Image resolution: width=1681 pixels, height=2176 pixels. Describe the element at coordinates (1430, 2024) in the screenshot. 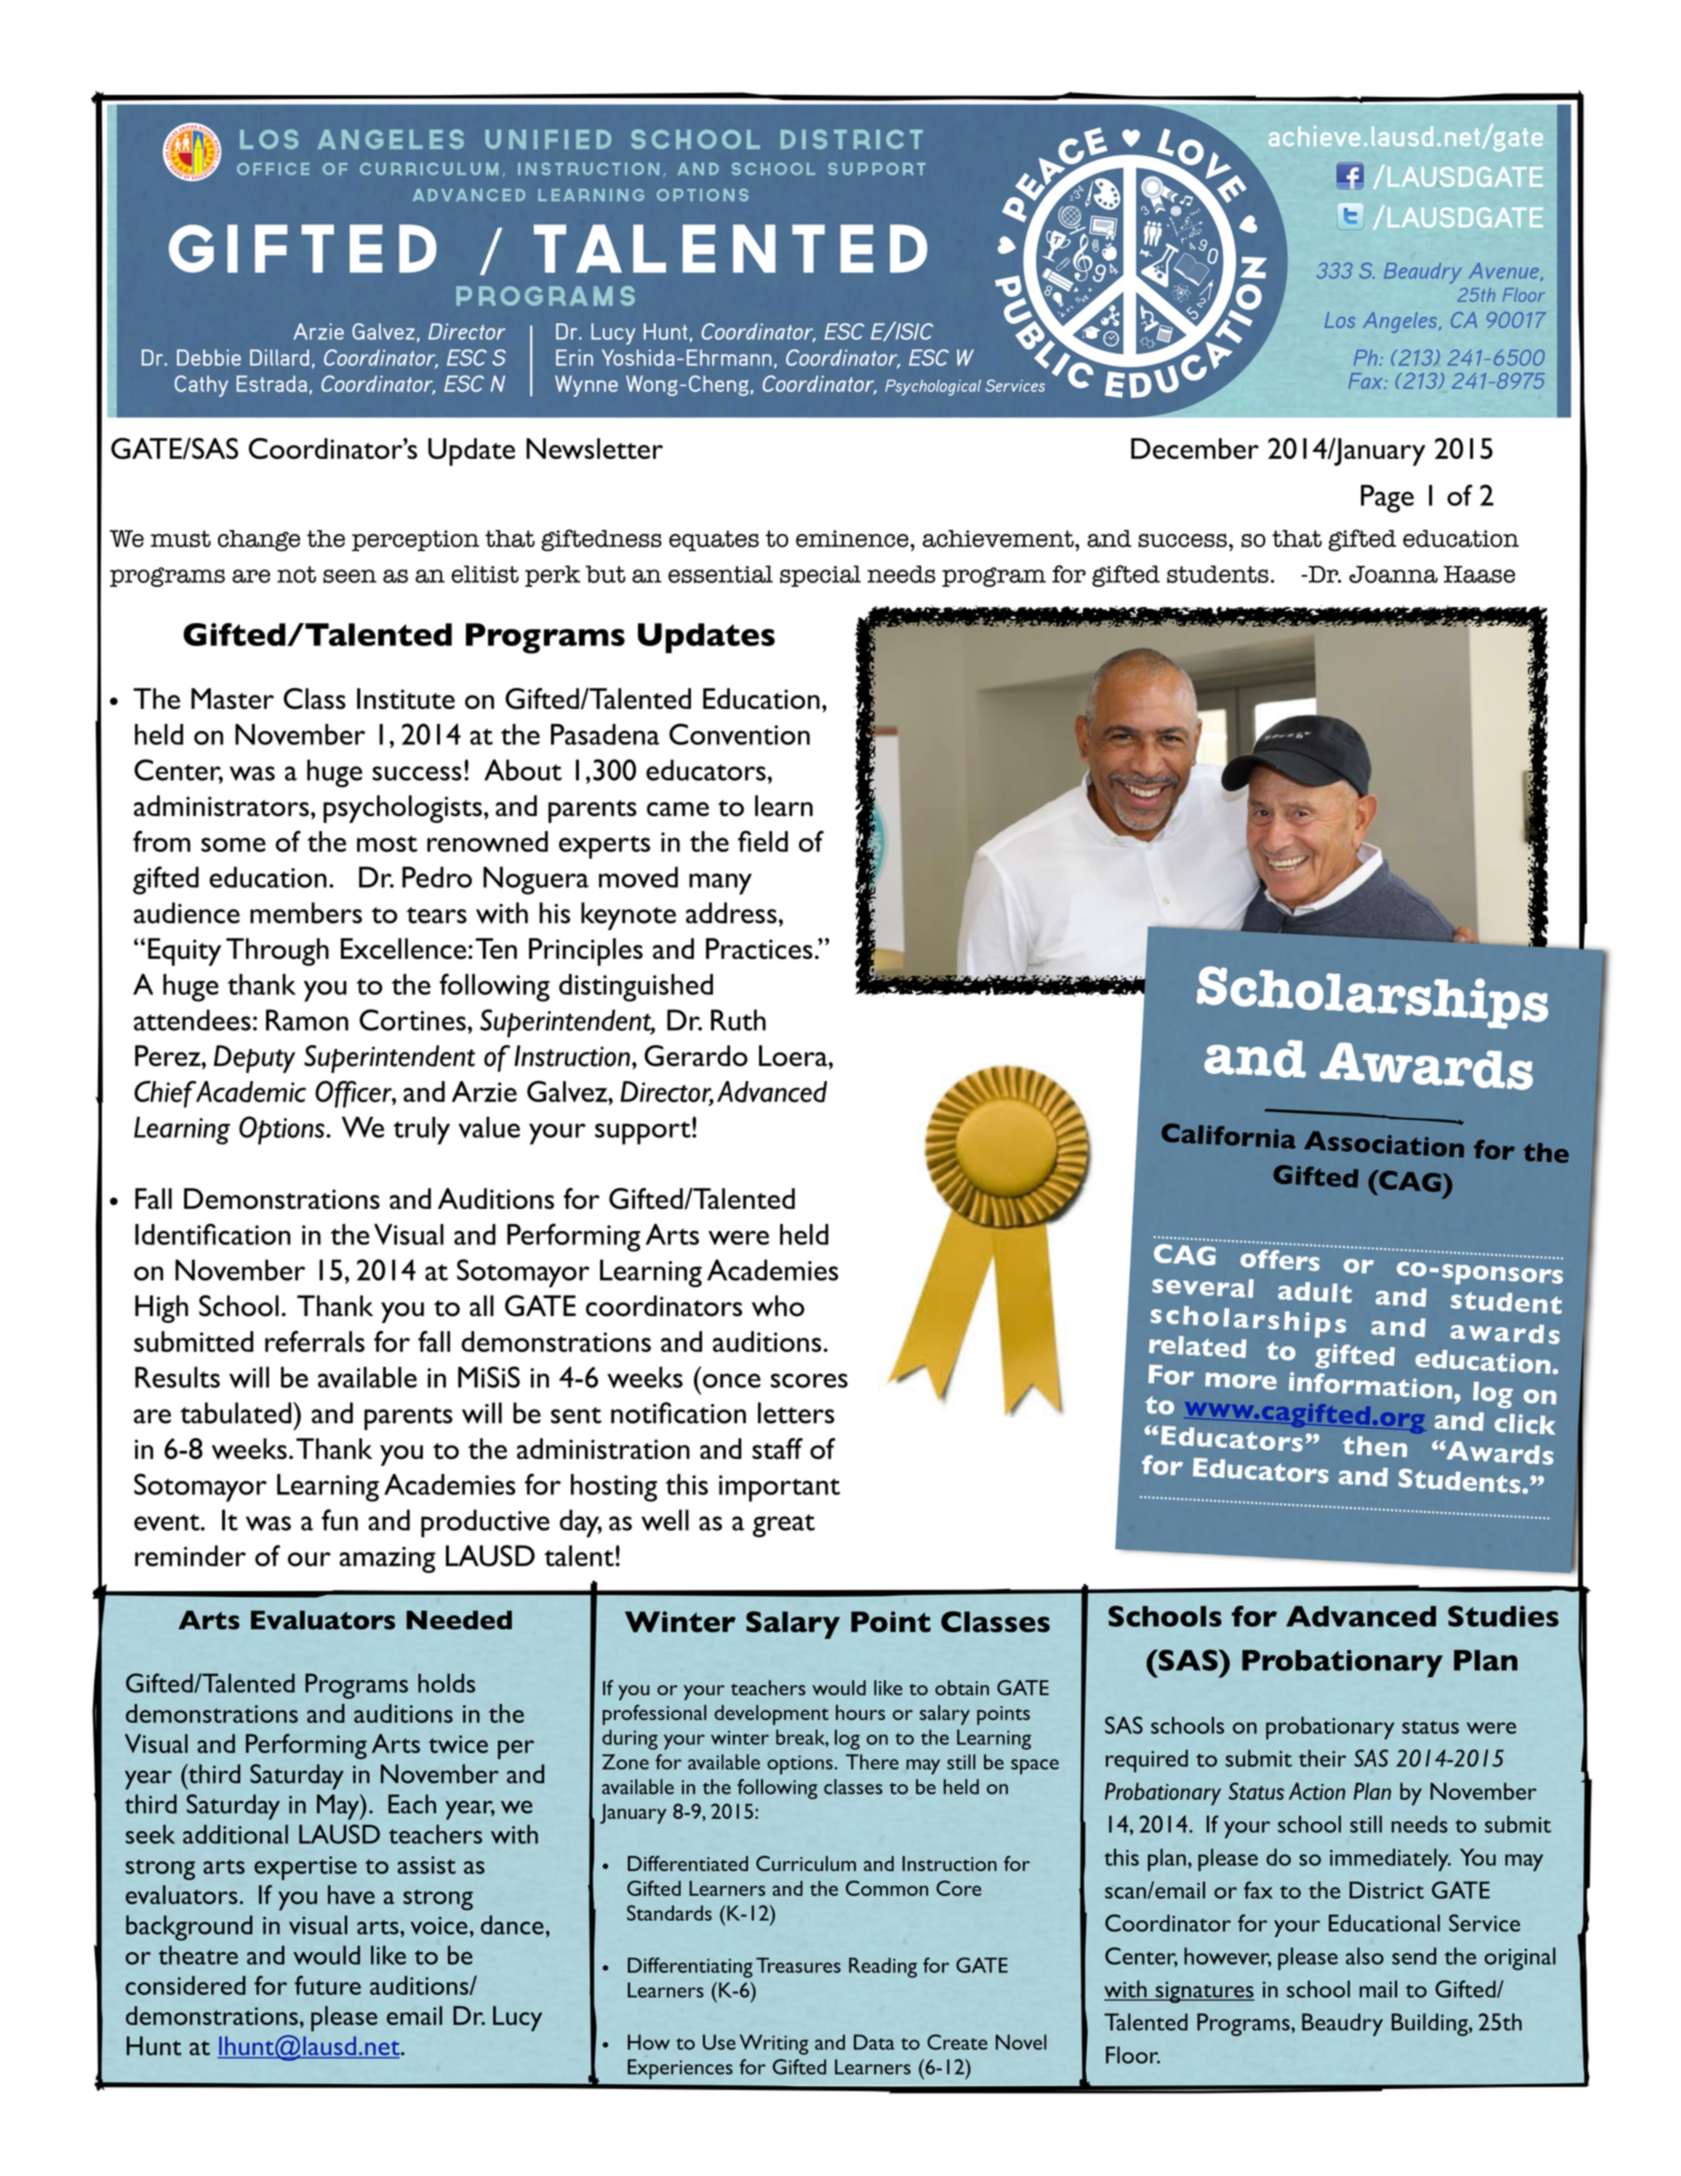

I see `Building` at that location.
